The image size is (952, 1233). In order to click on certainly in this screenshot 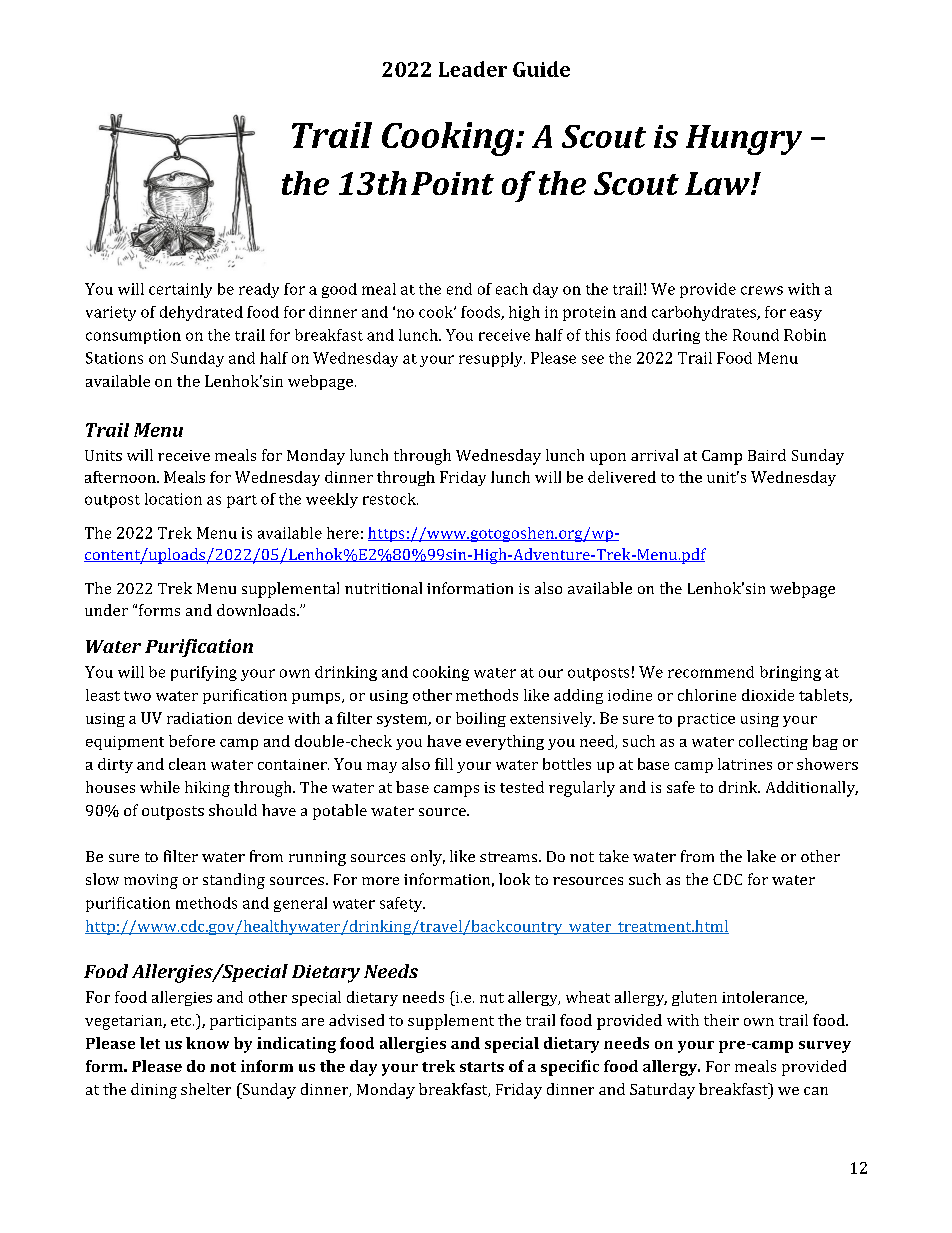, I will do `click(180, 290)`.
